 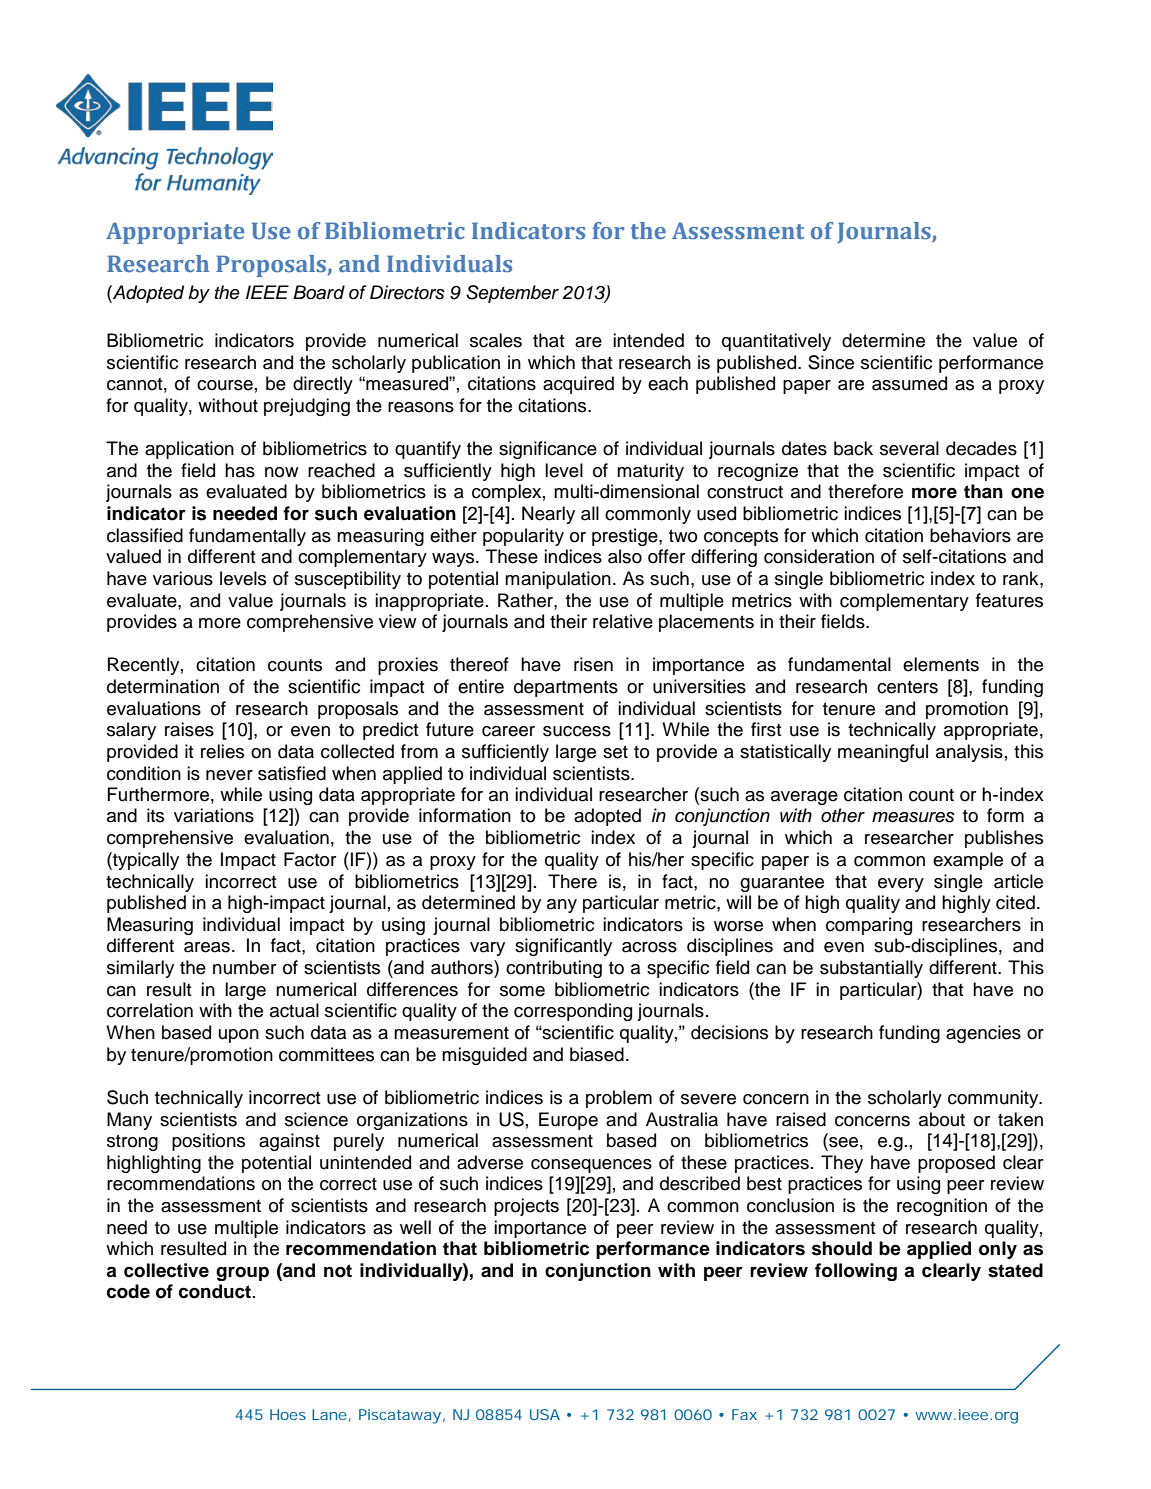 What do you see at coordinates (591, 1166) in the screenshot?
I see `consequences` at bounding box center [591, 1166].
